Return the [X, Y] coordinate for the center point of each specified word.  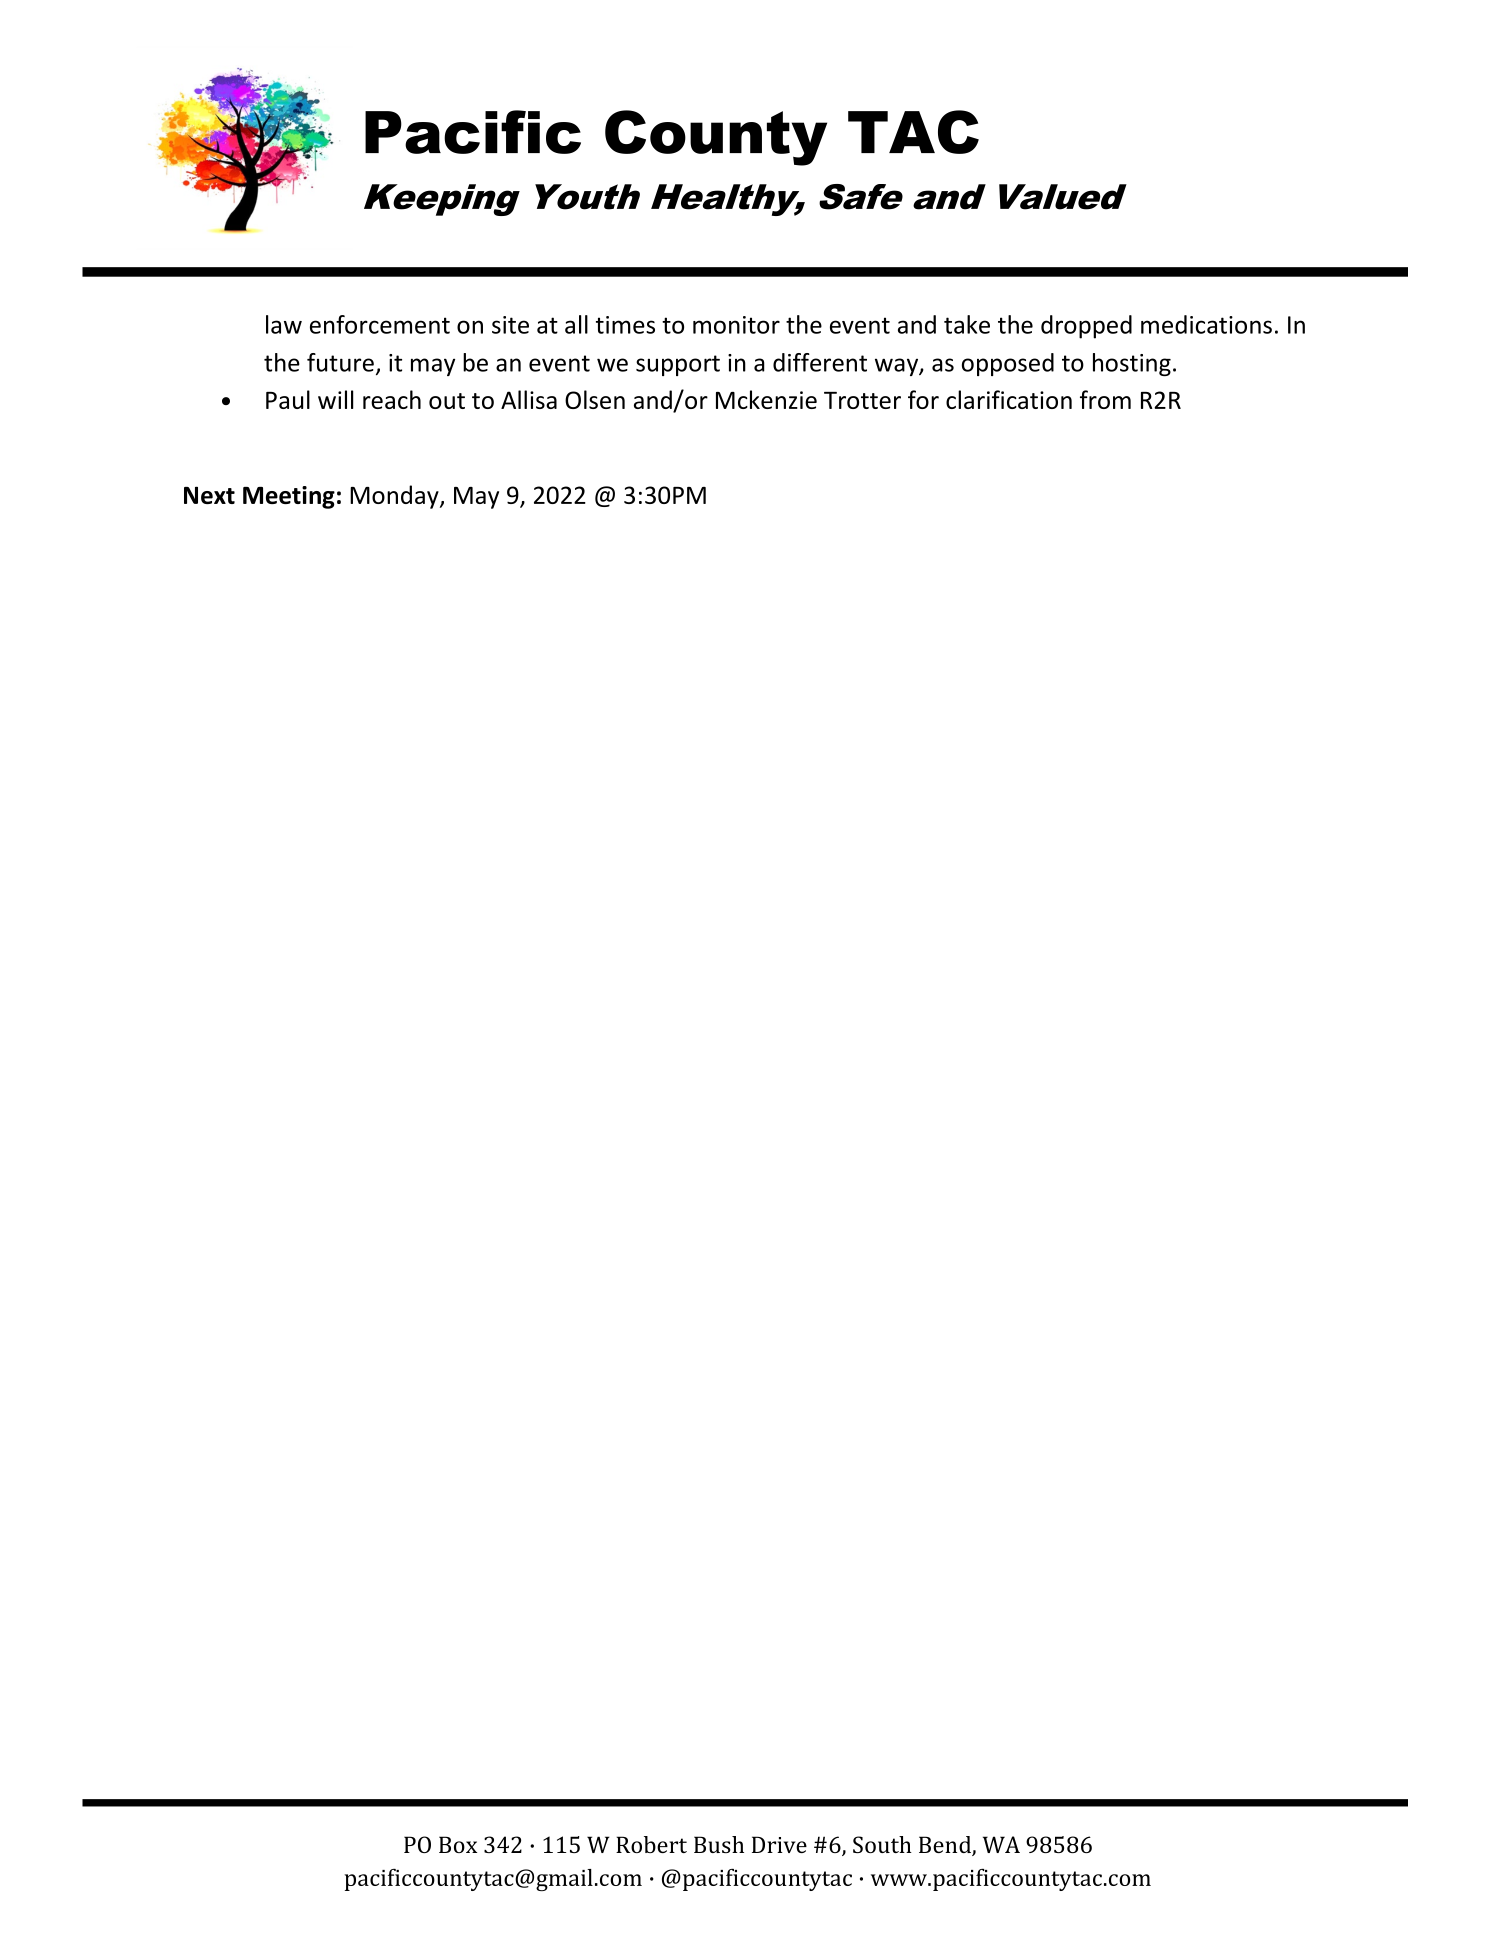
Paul [288, 399]
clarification [1009, 399]
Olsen [595, 399]
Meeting [289, 497]
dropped [1086, 327]
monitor [736, 325]
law [284, 324]
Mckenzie [766, 399]
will [335, 399]
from [1105, 399]
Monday [395, 497]
